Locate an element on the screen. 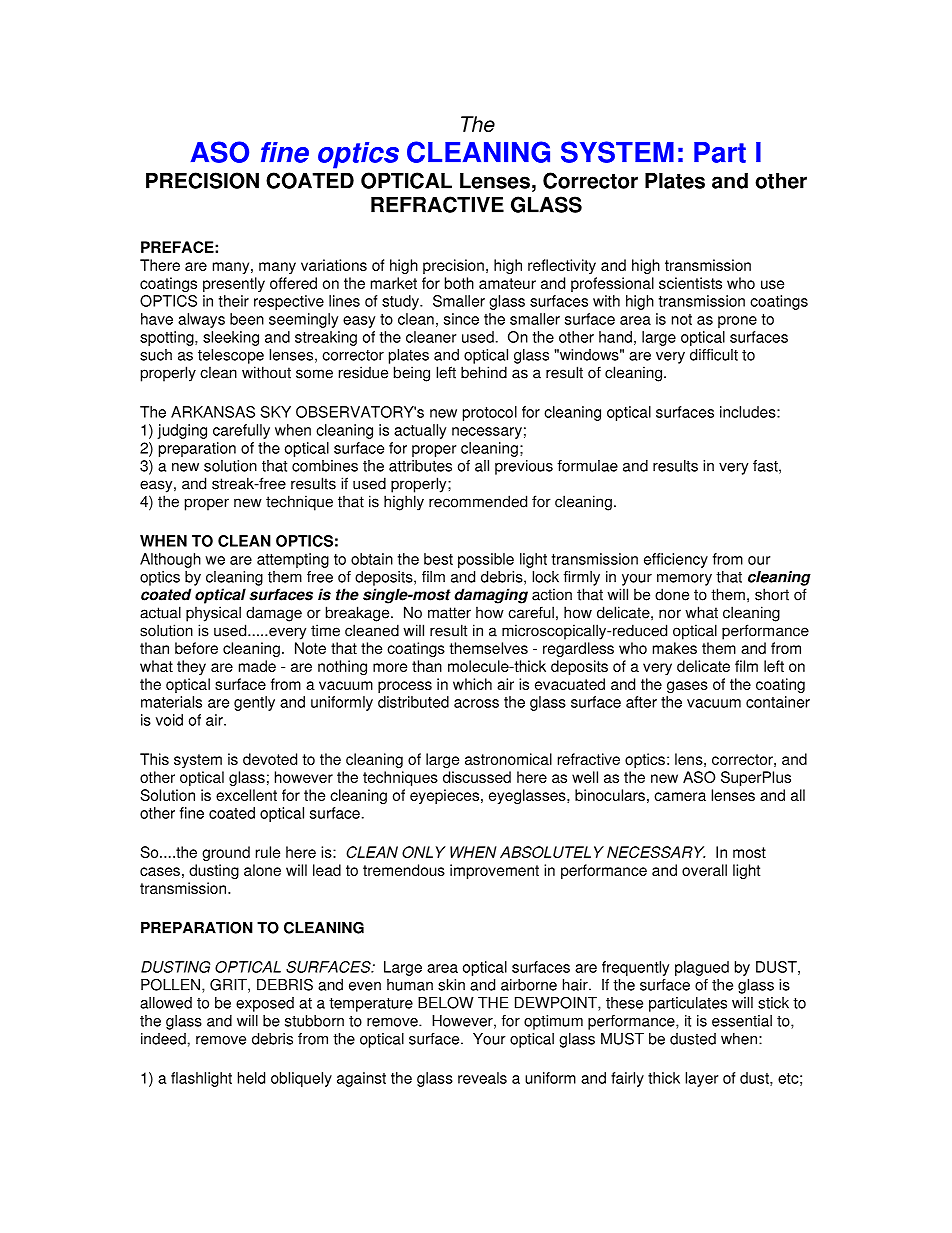 The image size is (952, 1233). presently is located at coordinates (234, 284).
